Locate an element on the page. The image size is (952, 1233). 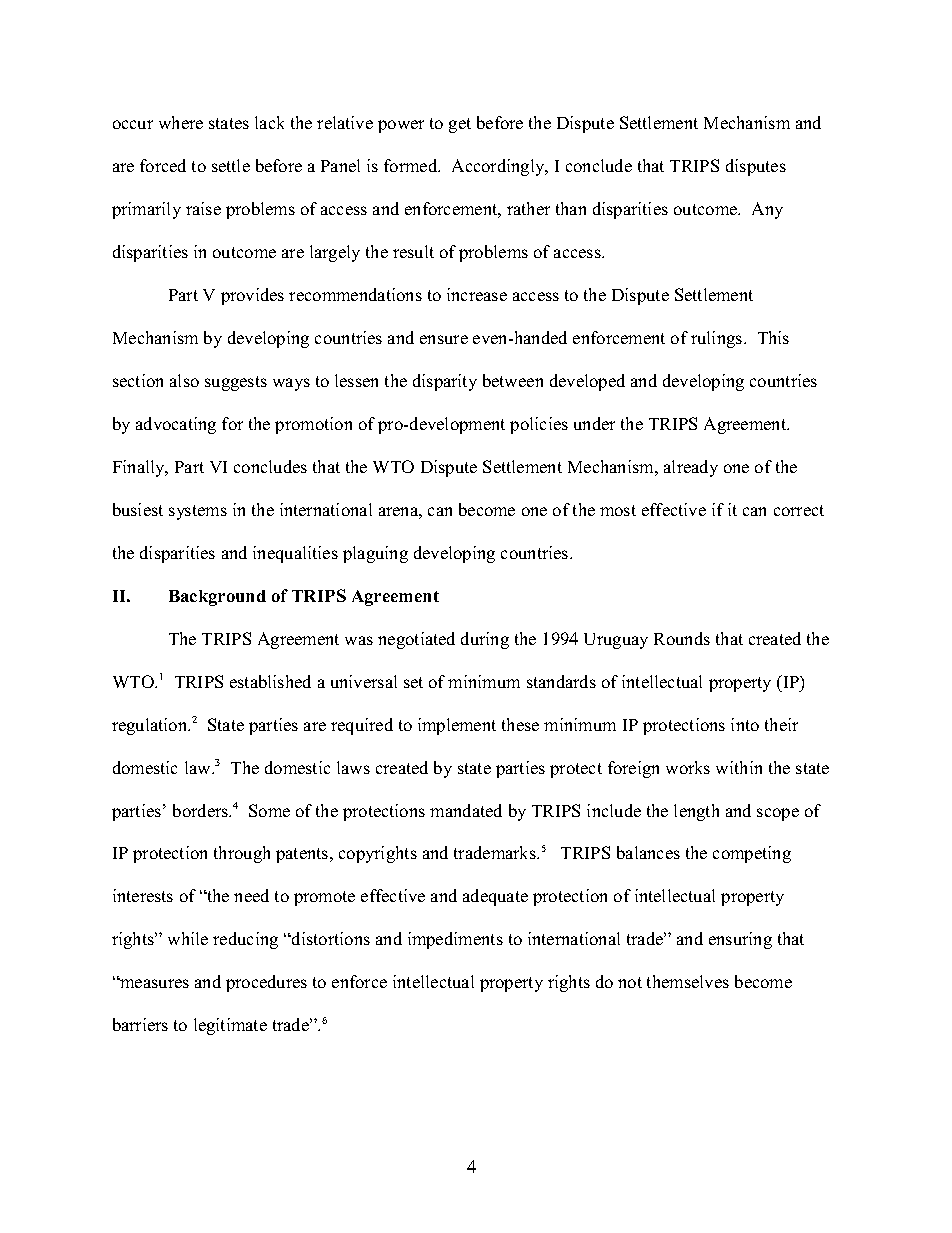
where is located at coordinates (181, 122).
